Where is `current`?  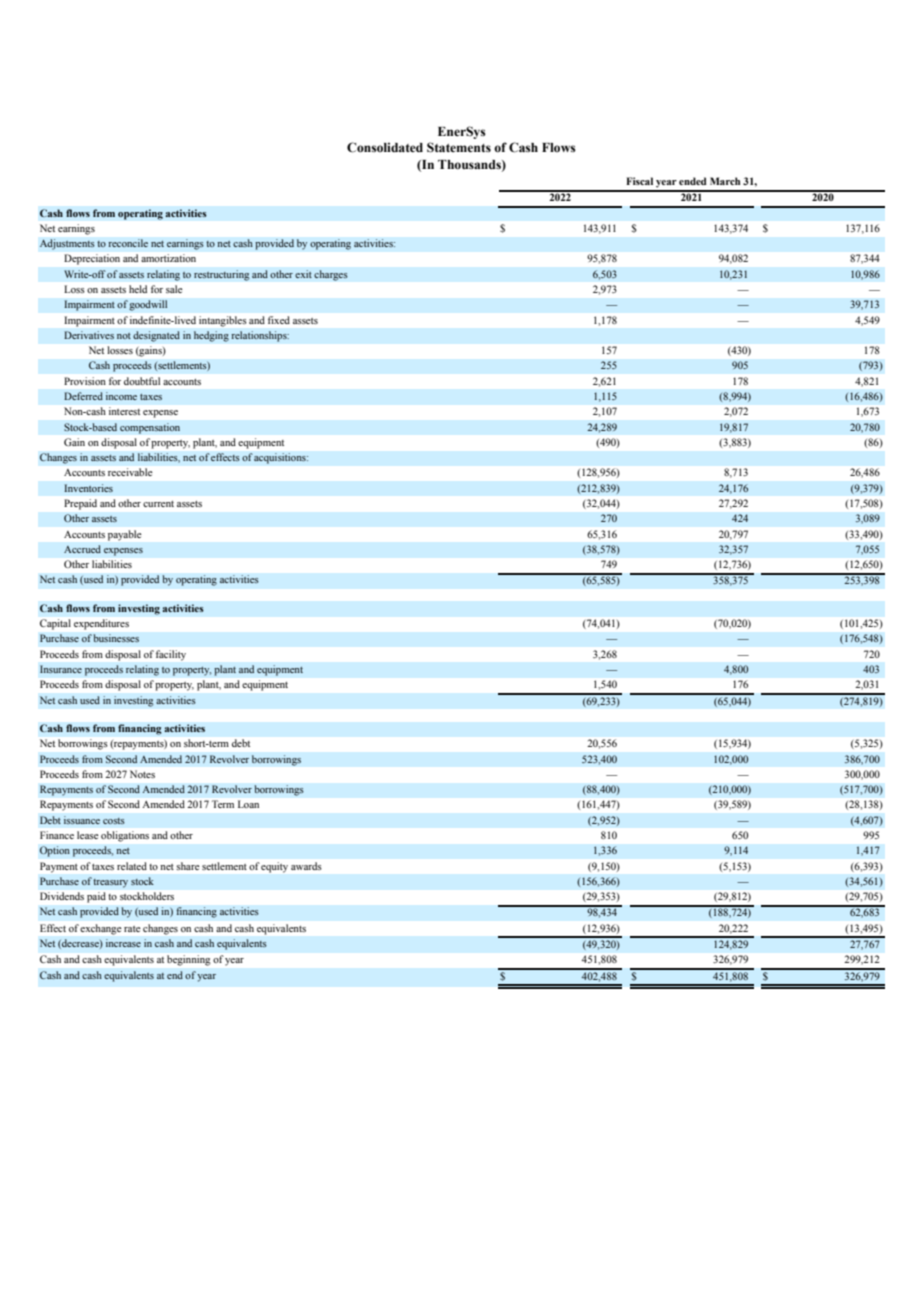 current is located at coordinates (158, 504).
